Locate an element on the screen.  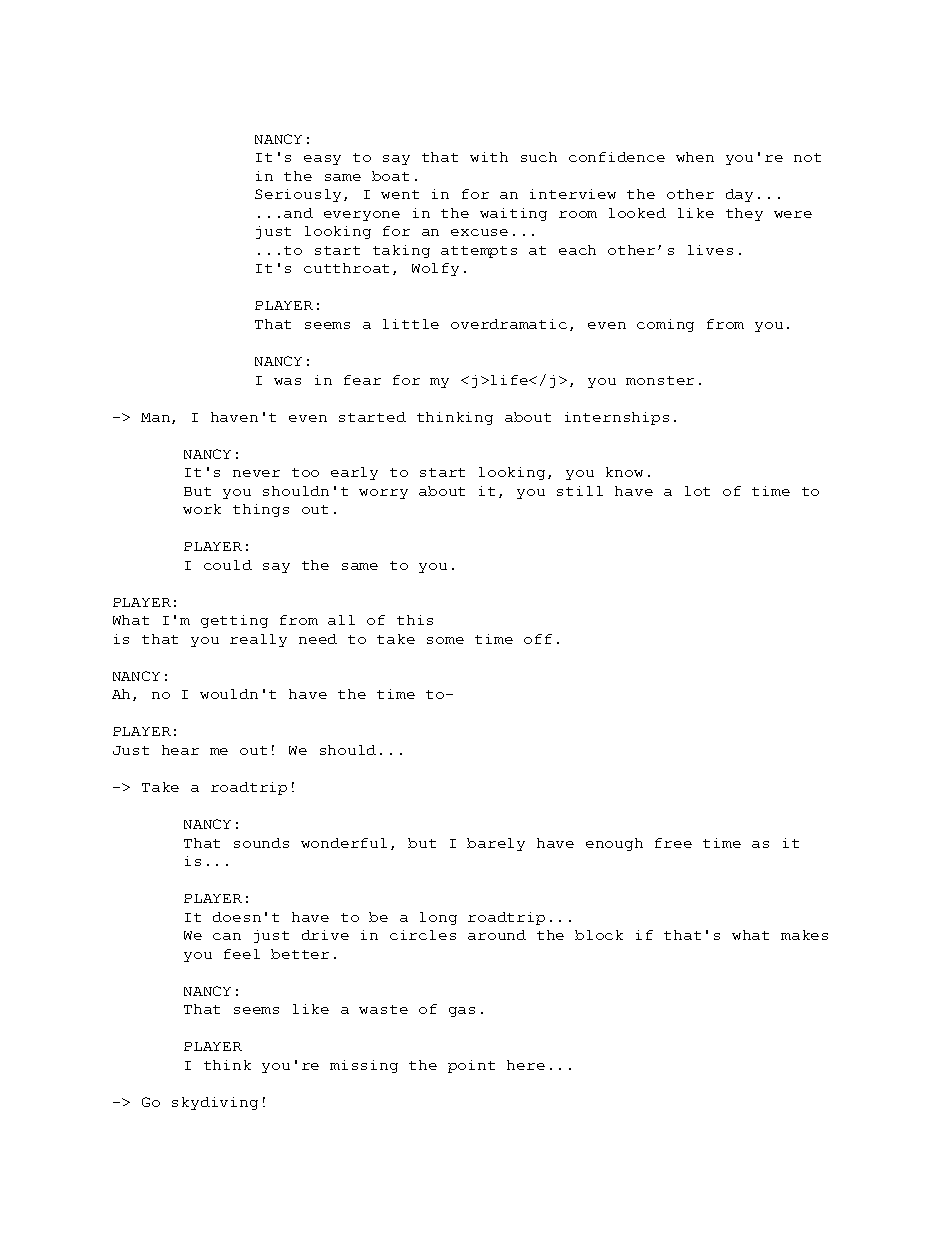
point is located at coordinates (471, 1066).
